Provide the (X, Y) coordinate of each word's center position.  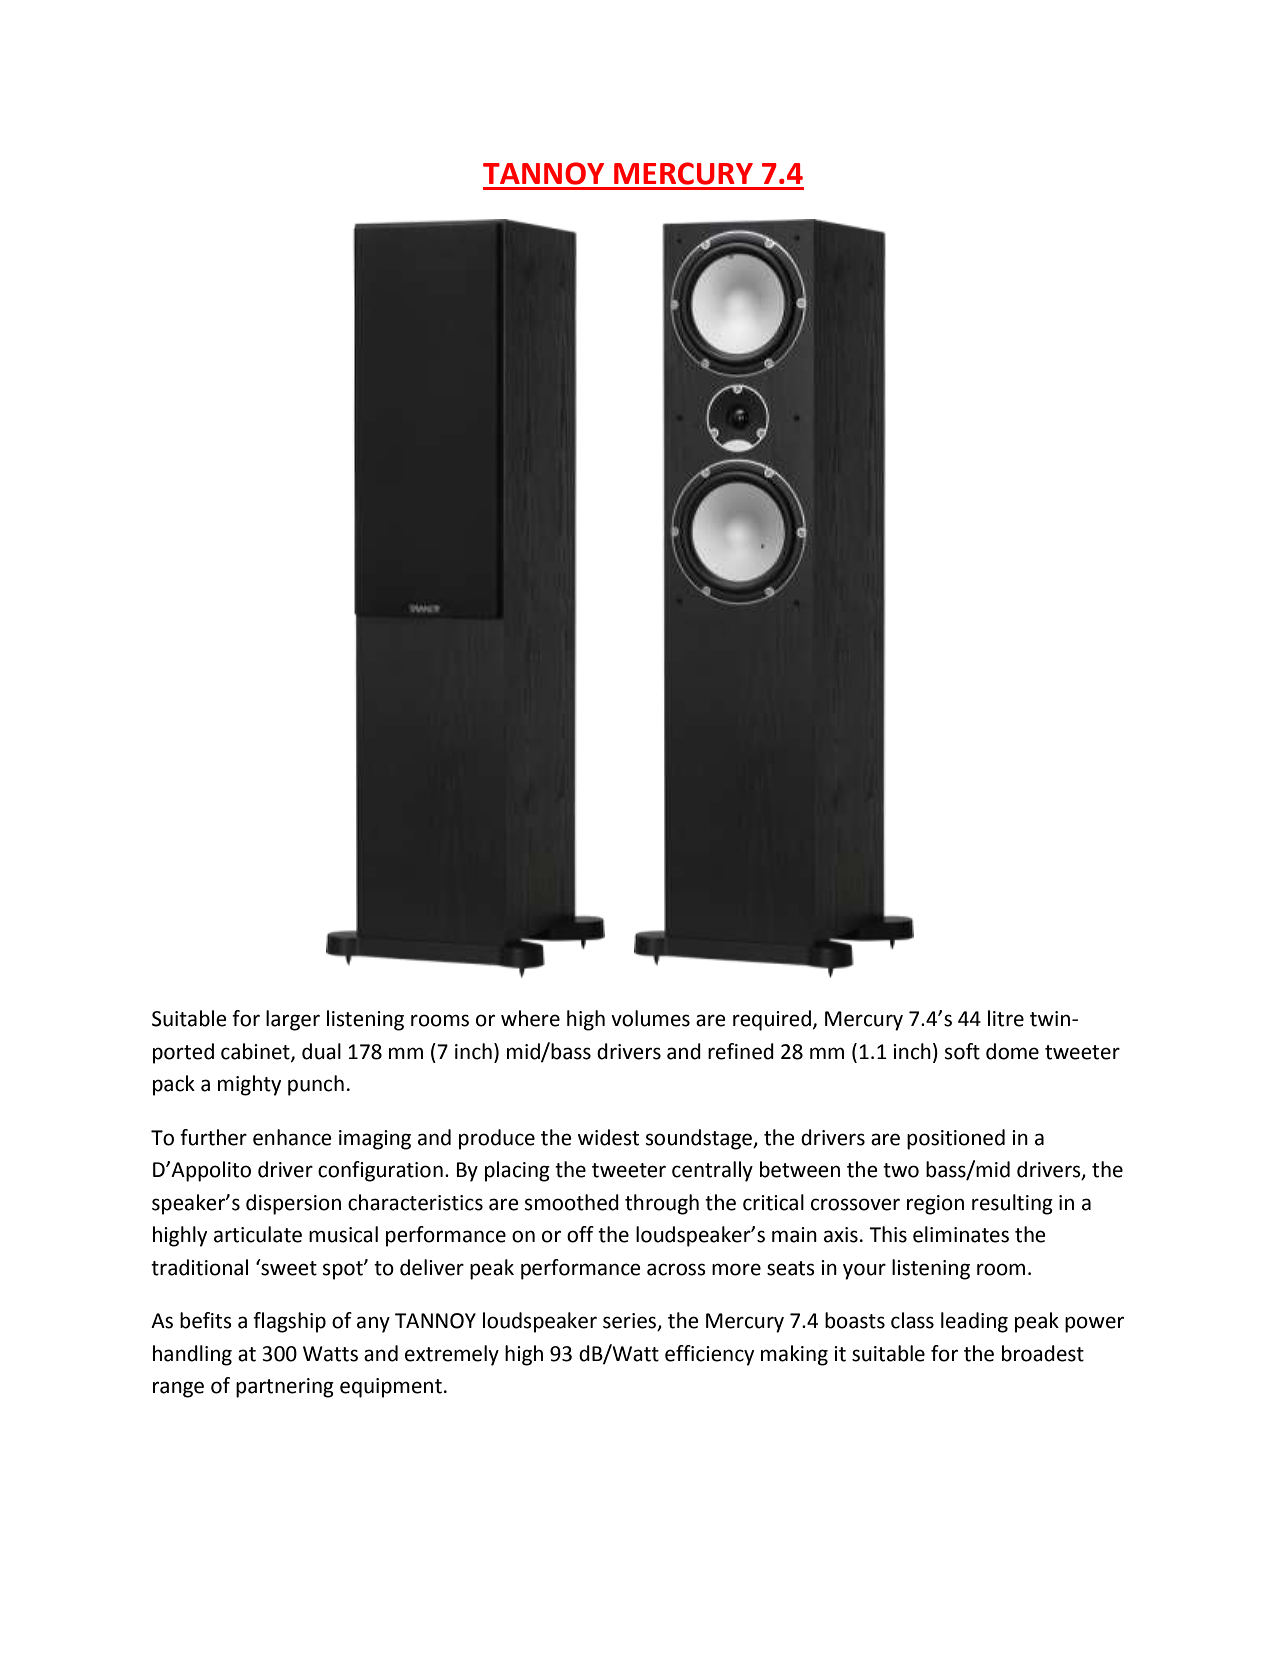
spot (344, 1270)
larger (293, 1020)
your (864, 1271)
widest (608, 1137)
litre (1006, 1018)
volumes (650, 1018)
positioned (956, 1139)
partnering (285, 1388)
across (676, 1269)
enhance (292, 1137)
